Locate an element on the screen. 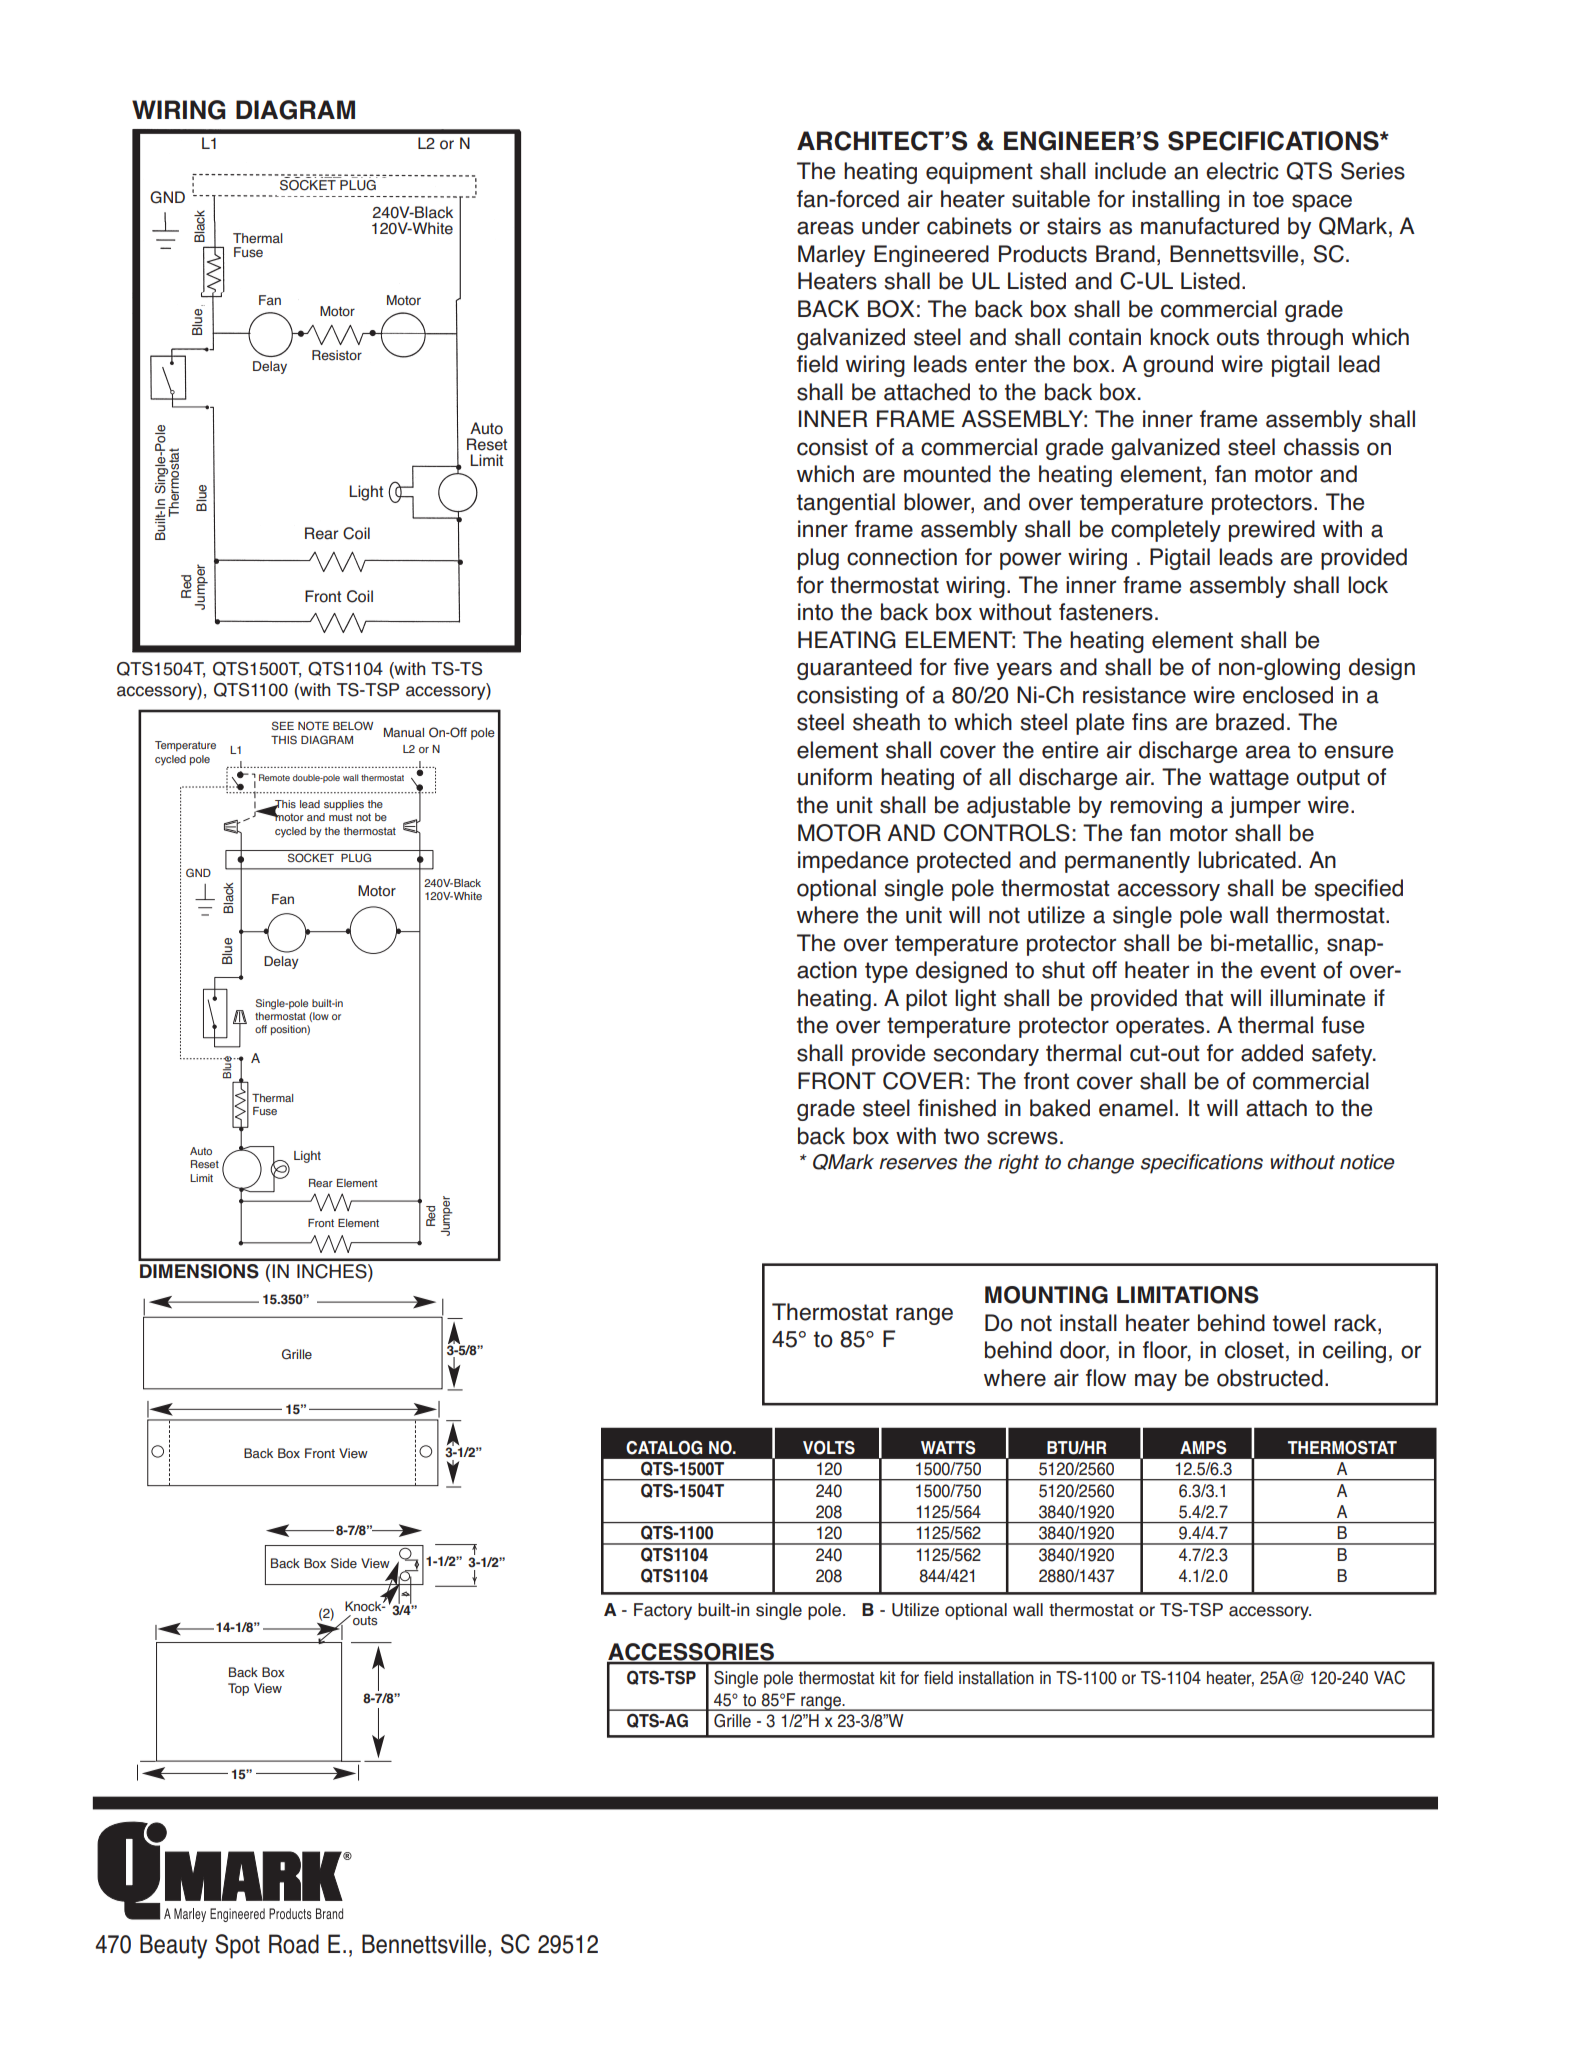 The width and height of the screenshot is (1593, 2062). added is located at coordinates (1272, 1053).
